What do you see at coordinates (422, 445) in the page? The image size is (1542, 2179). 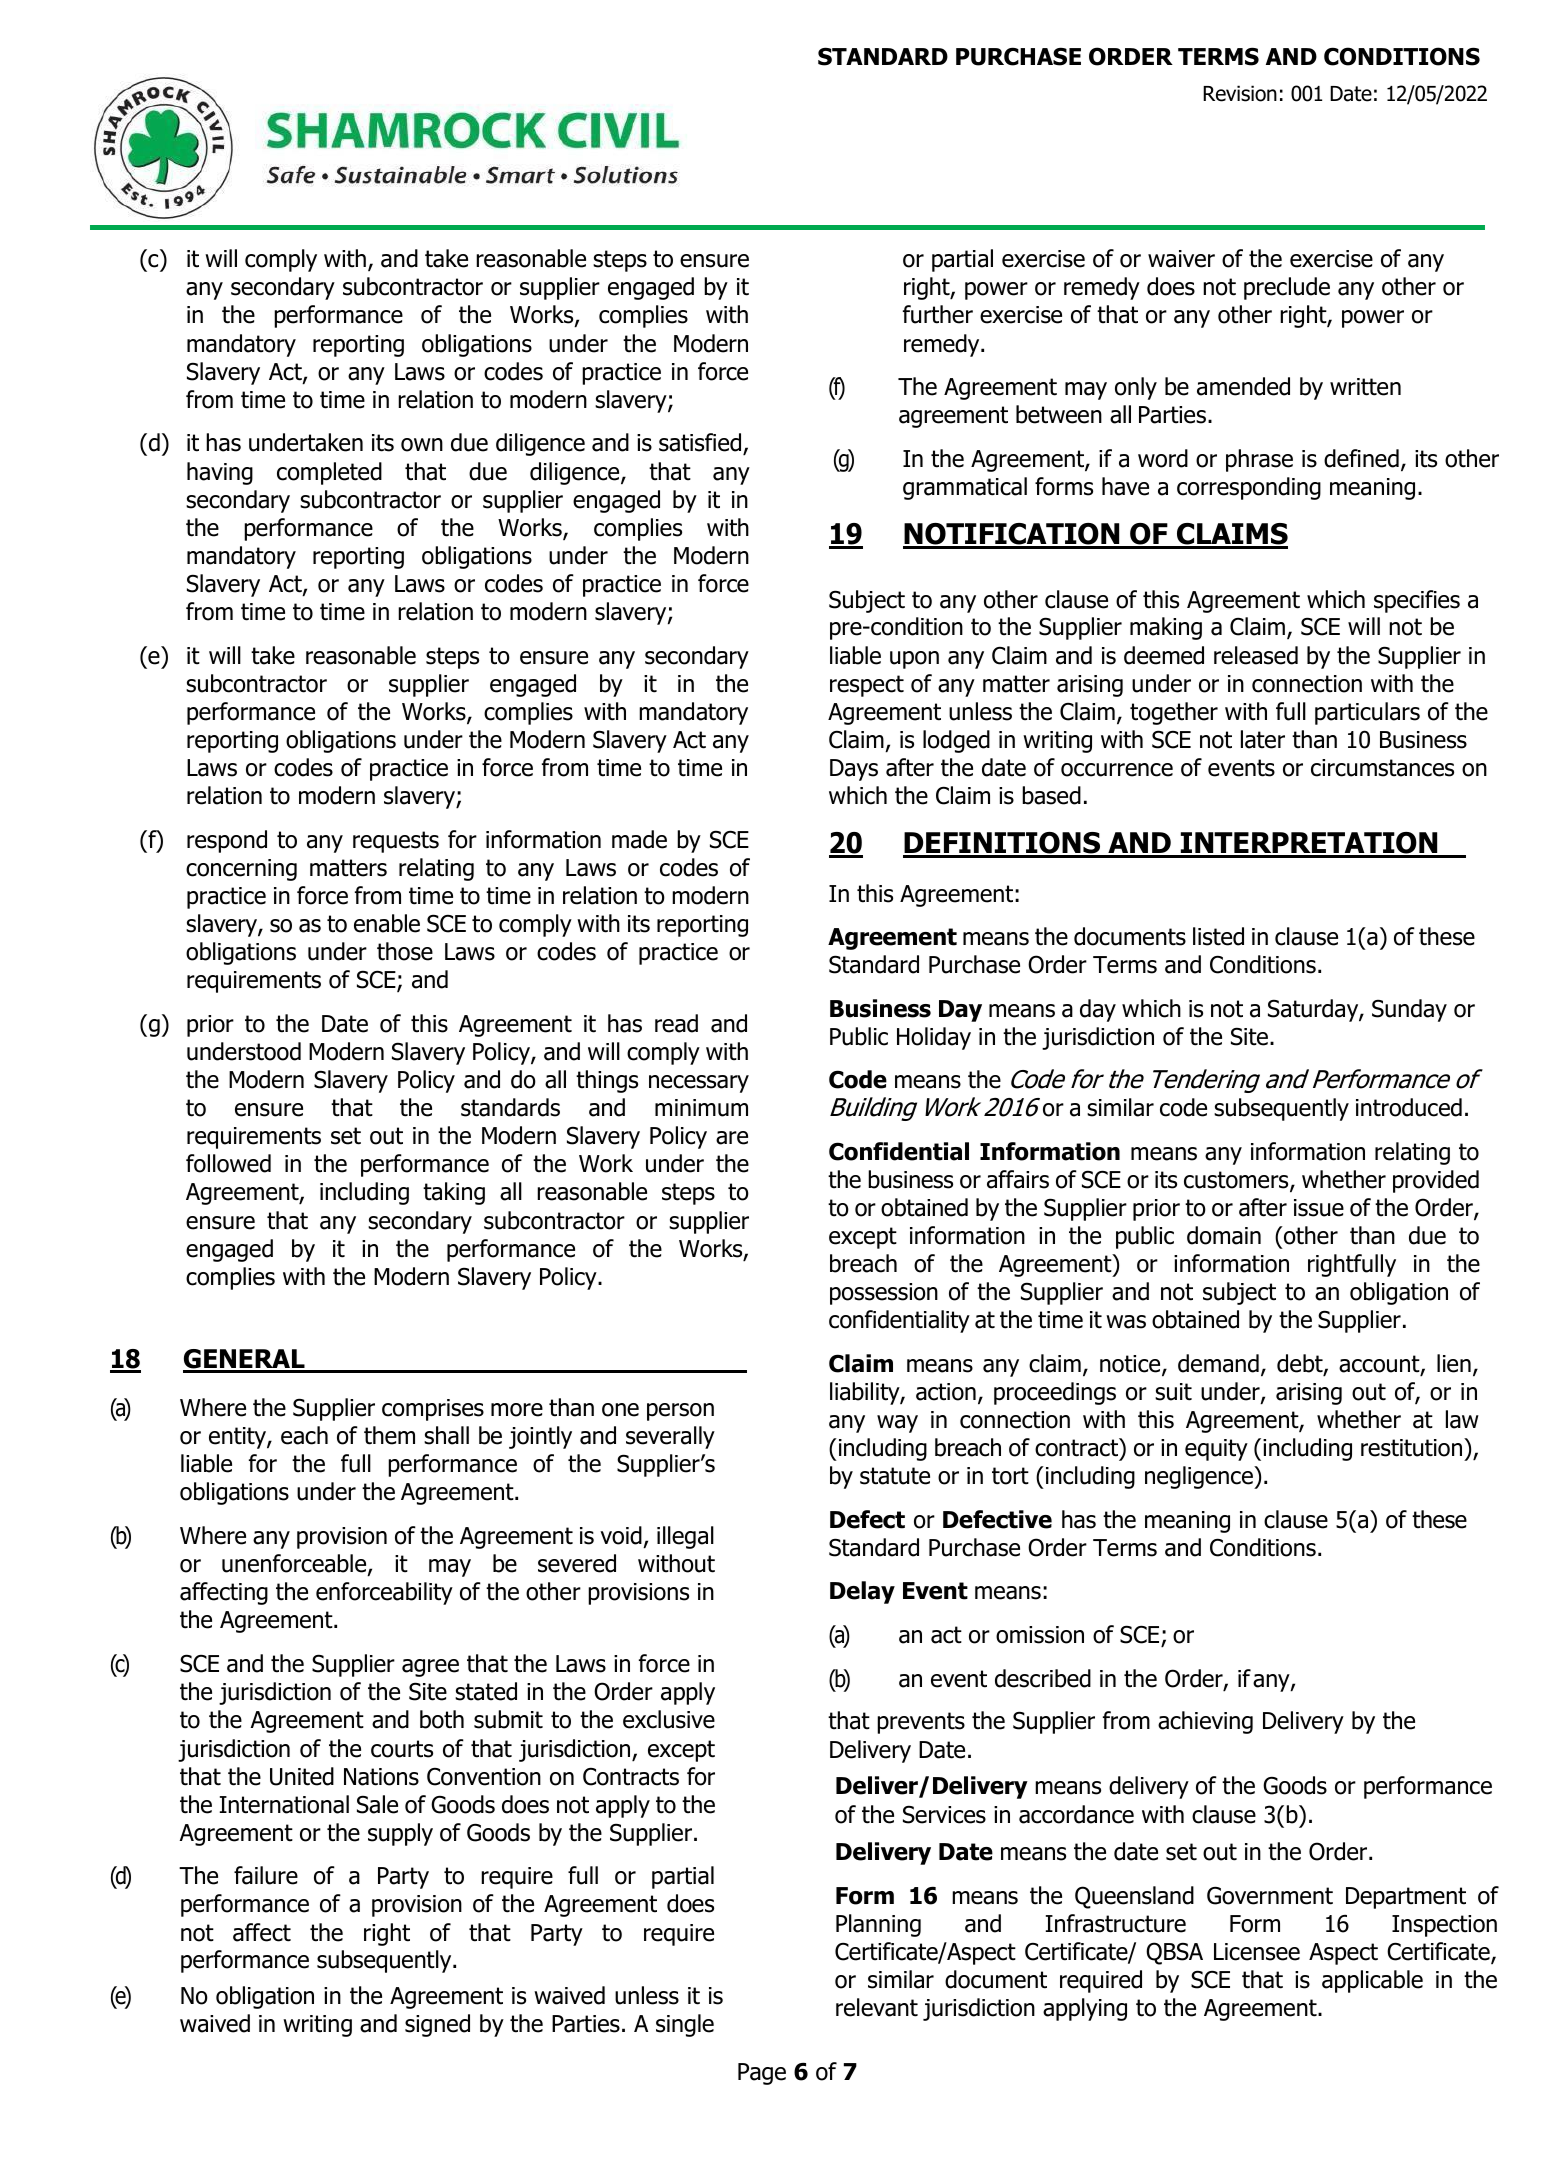 I see `own` at bounding box center [422, 445].
